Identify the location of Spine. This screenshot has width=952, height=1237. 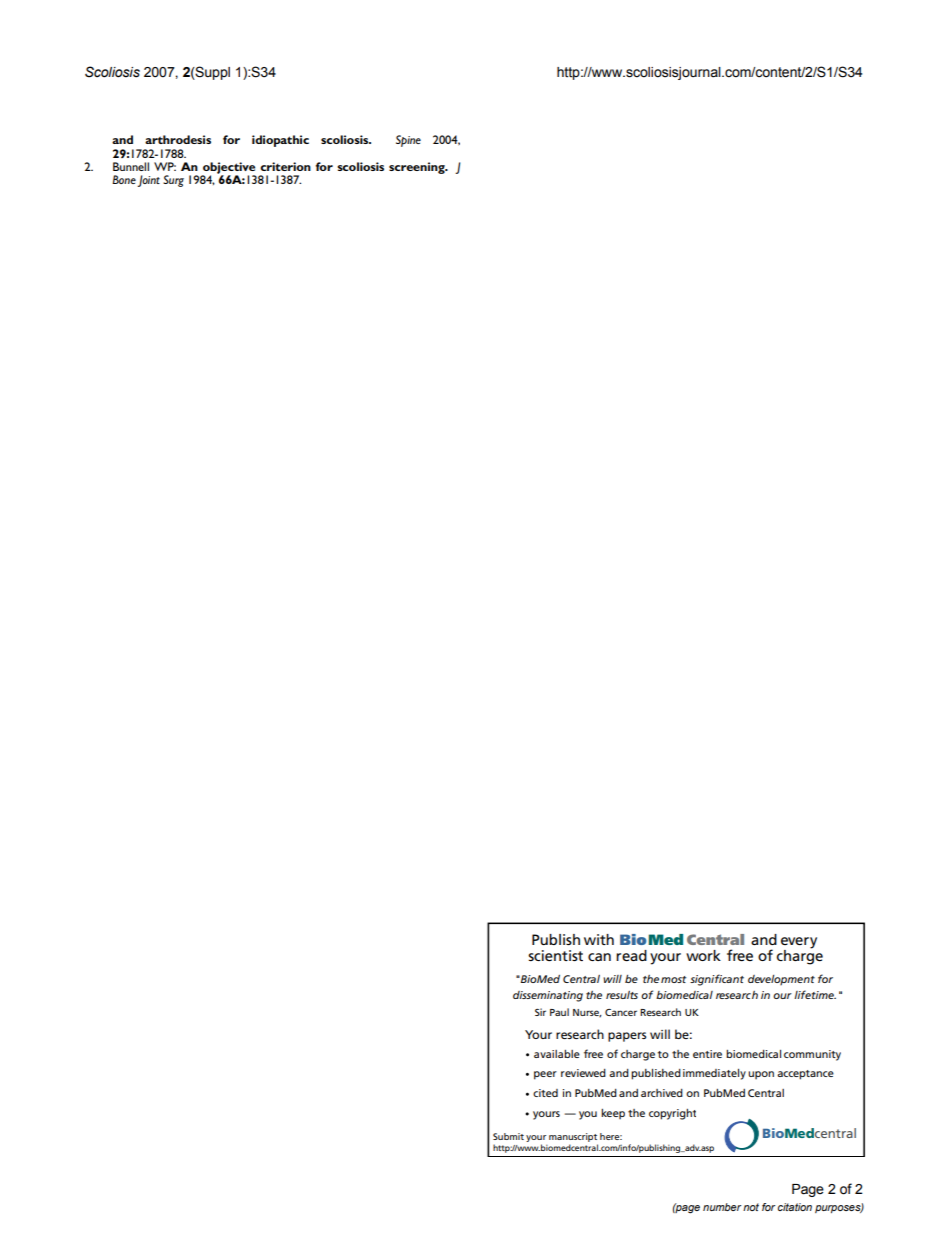
(408, 141).
